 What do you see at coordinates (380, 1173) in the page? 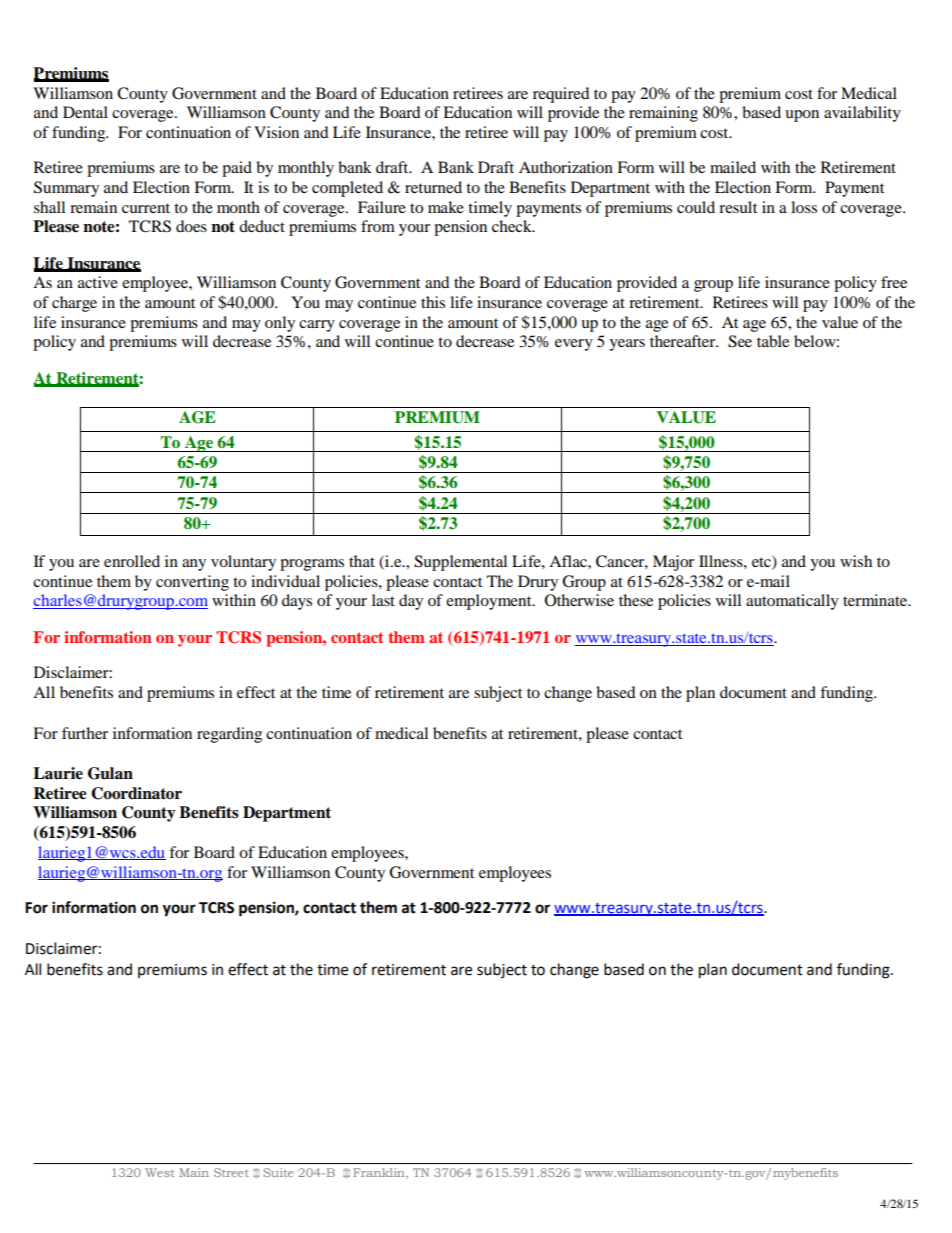
I see `Franklin` at bounding box center [380, 1173].
